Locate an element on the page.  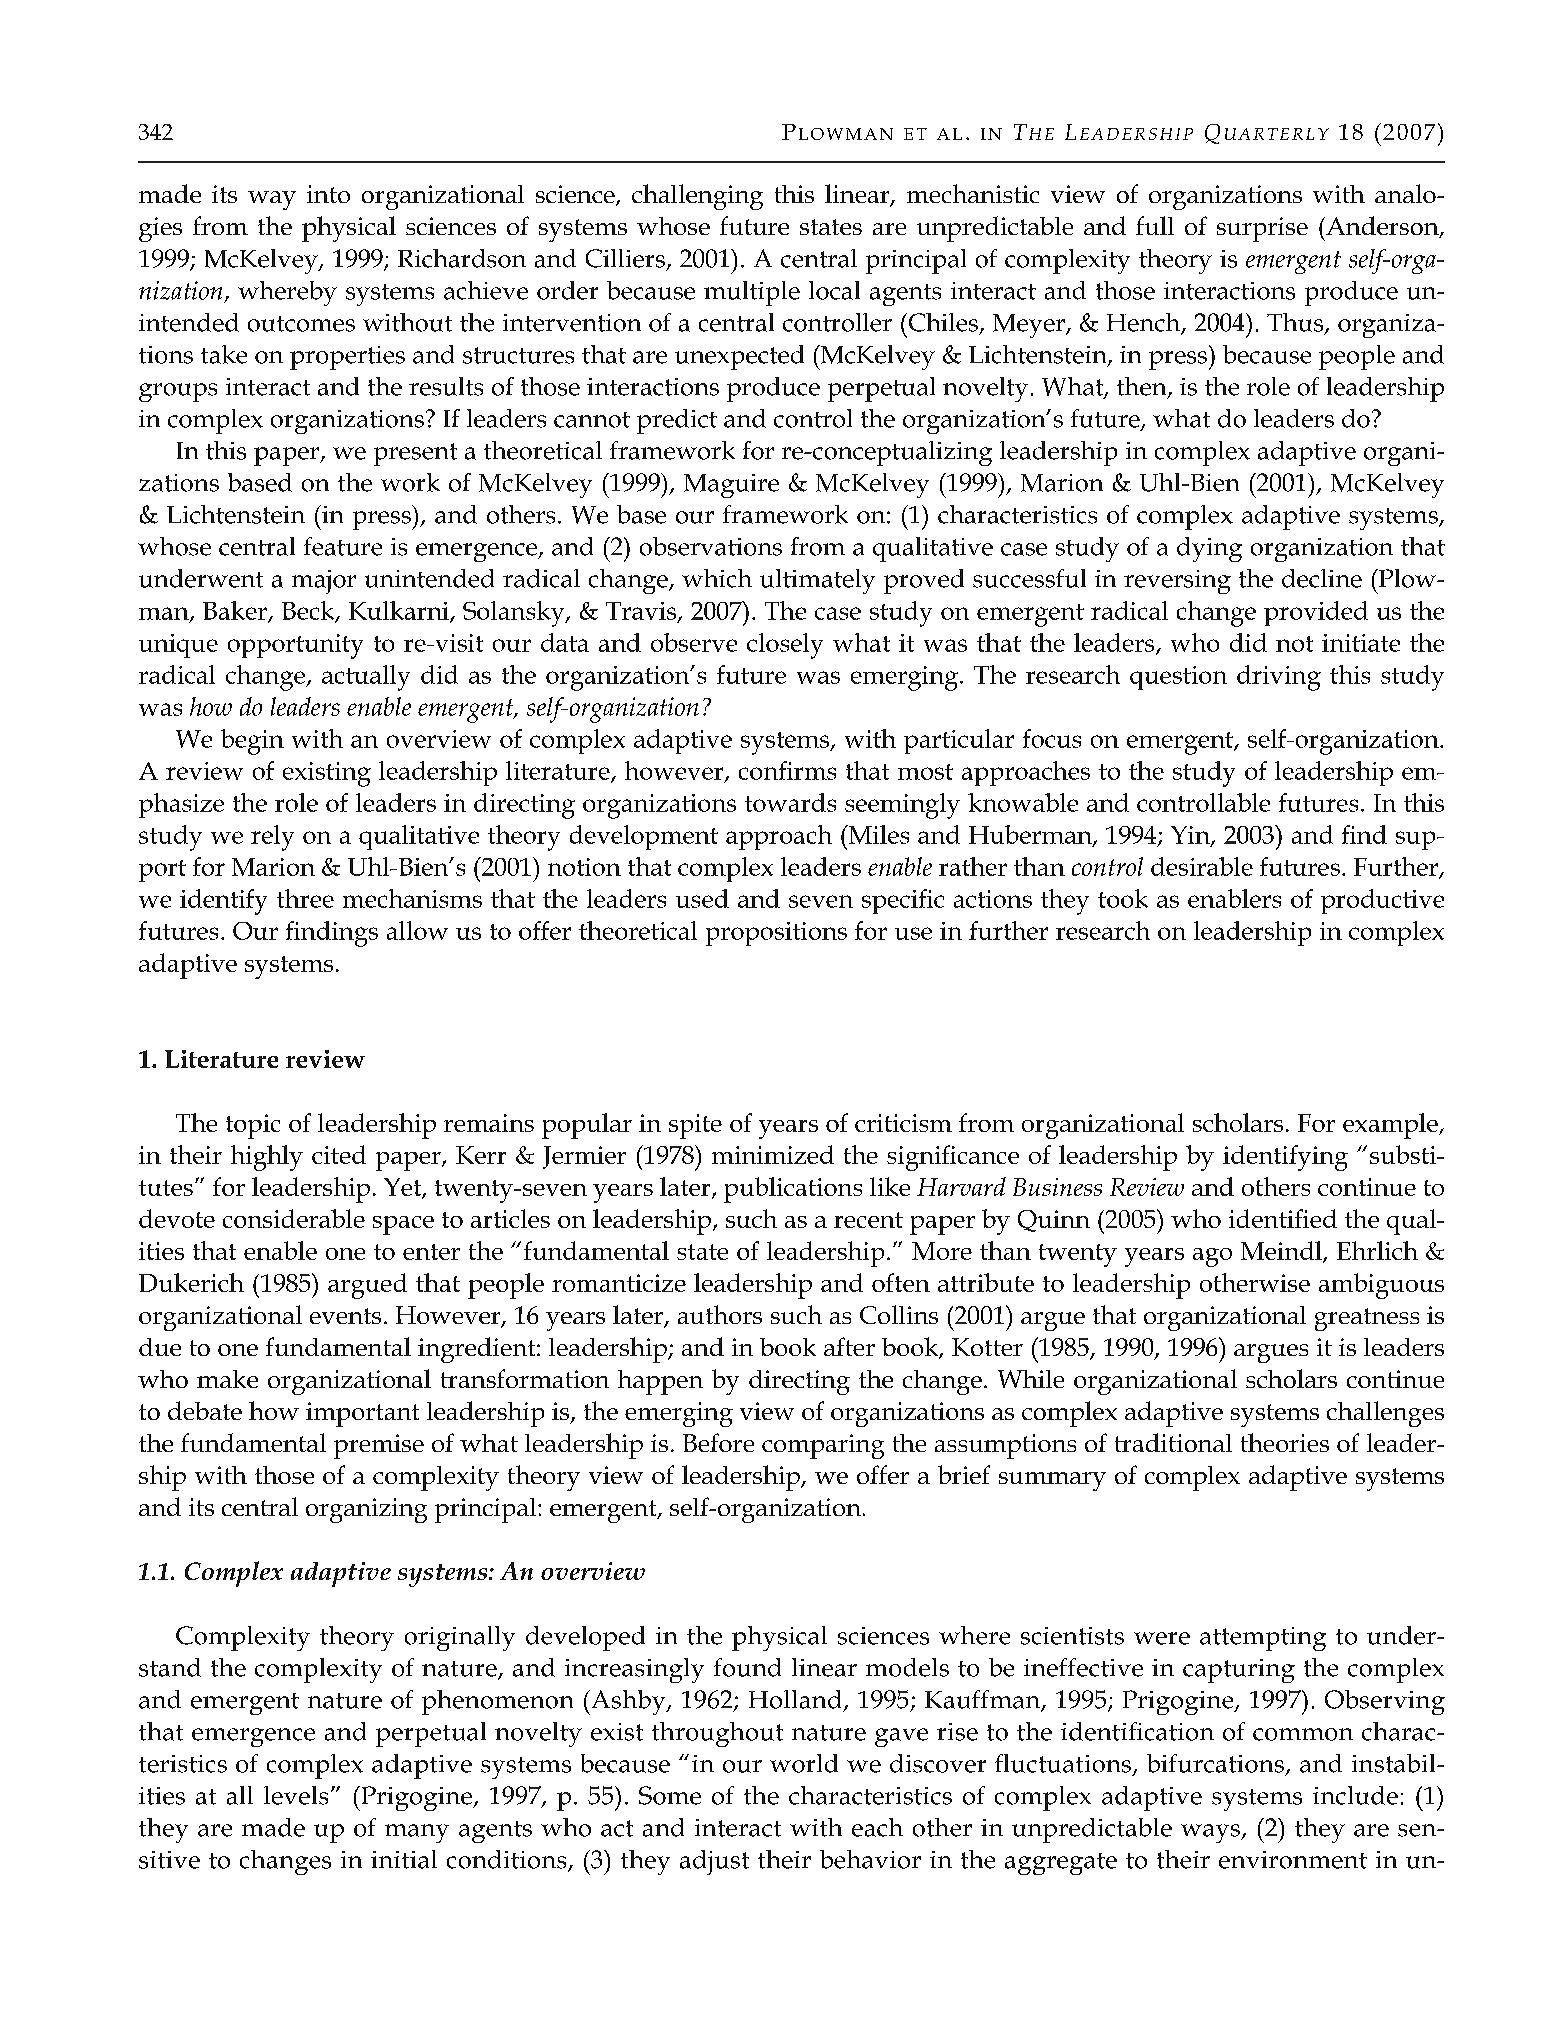
events is located at coordinates (345, 1316).
